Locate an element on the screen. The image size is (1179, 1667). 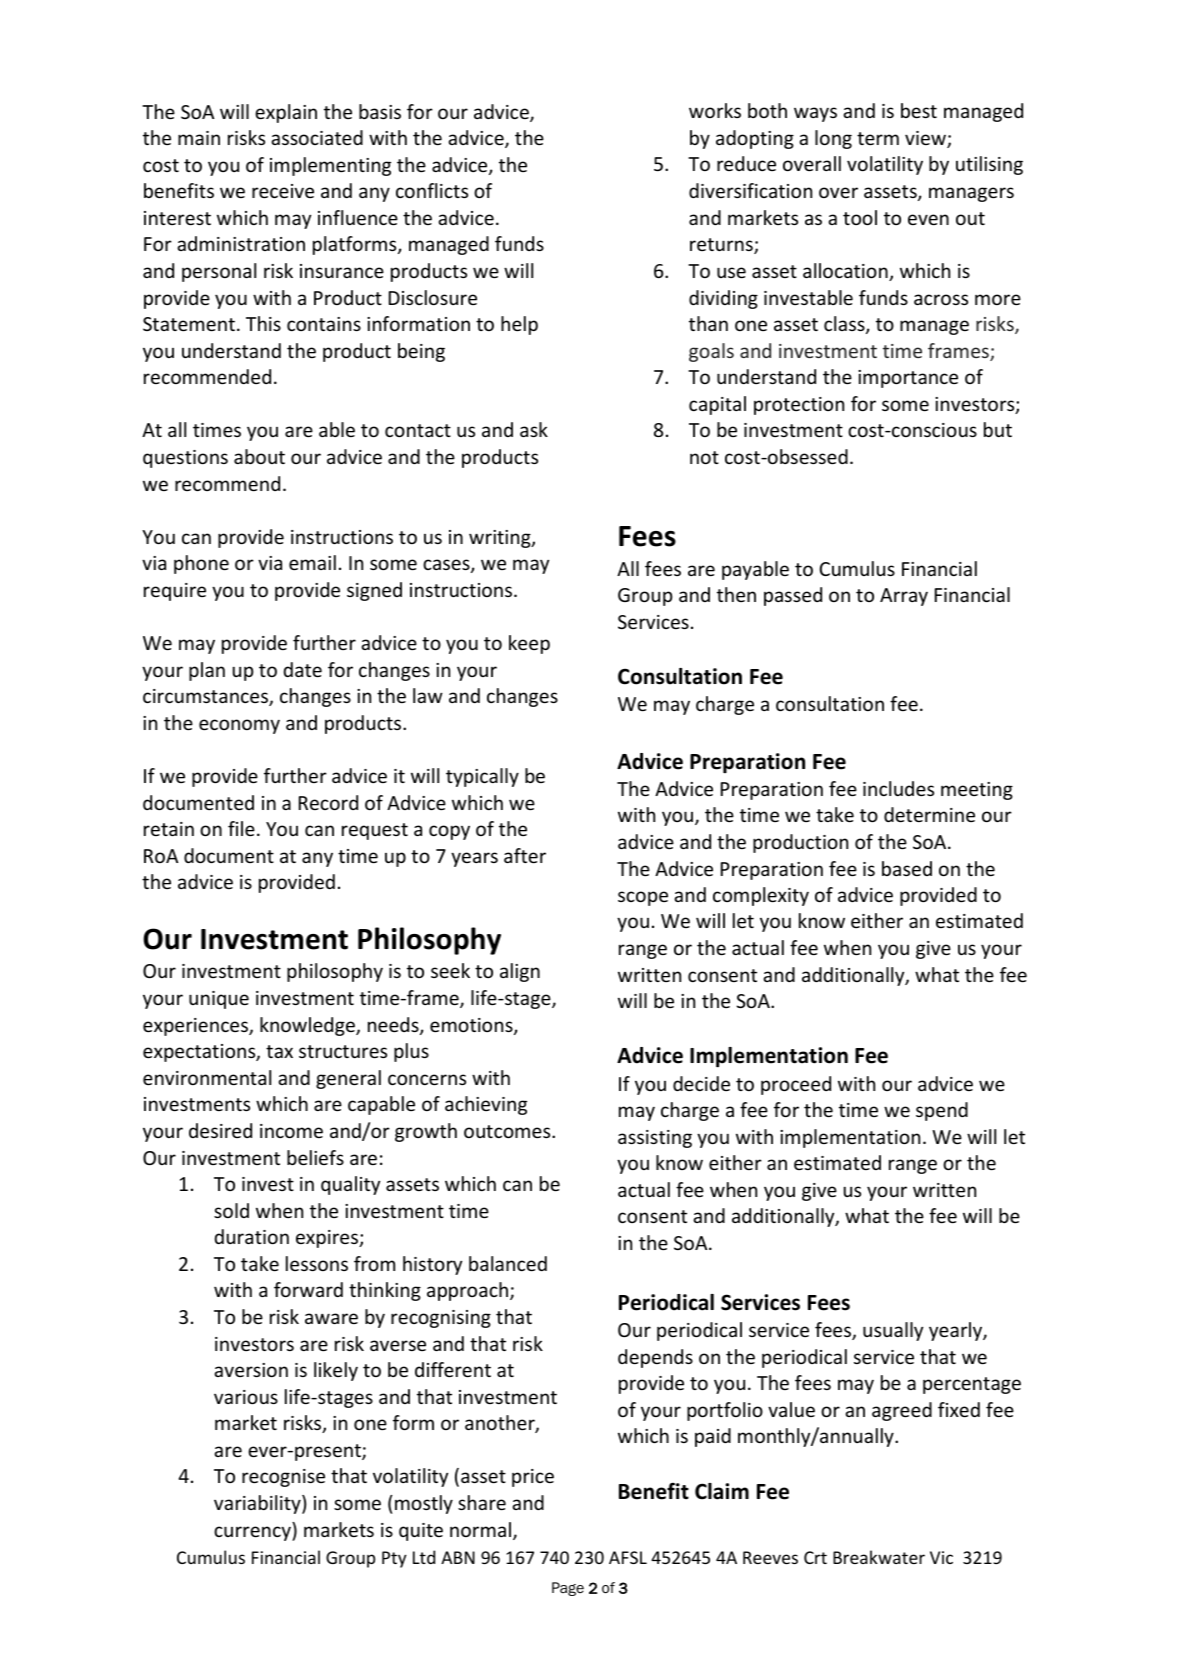
ask is located at coordinates (534, 429).
